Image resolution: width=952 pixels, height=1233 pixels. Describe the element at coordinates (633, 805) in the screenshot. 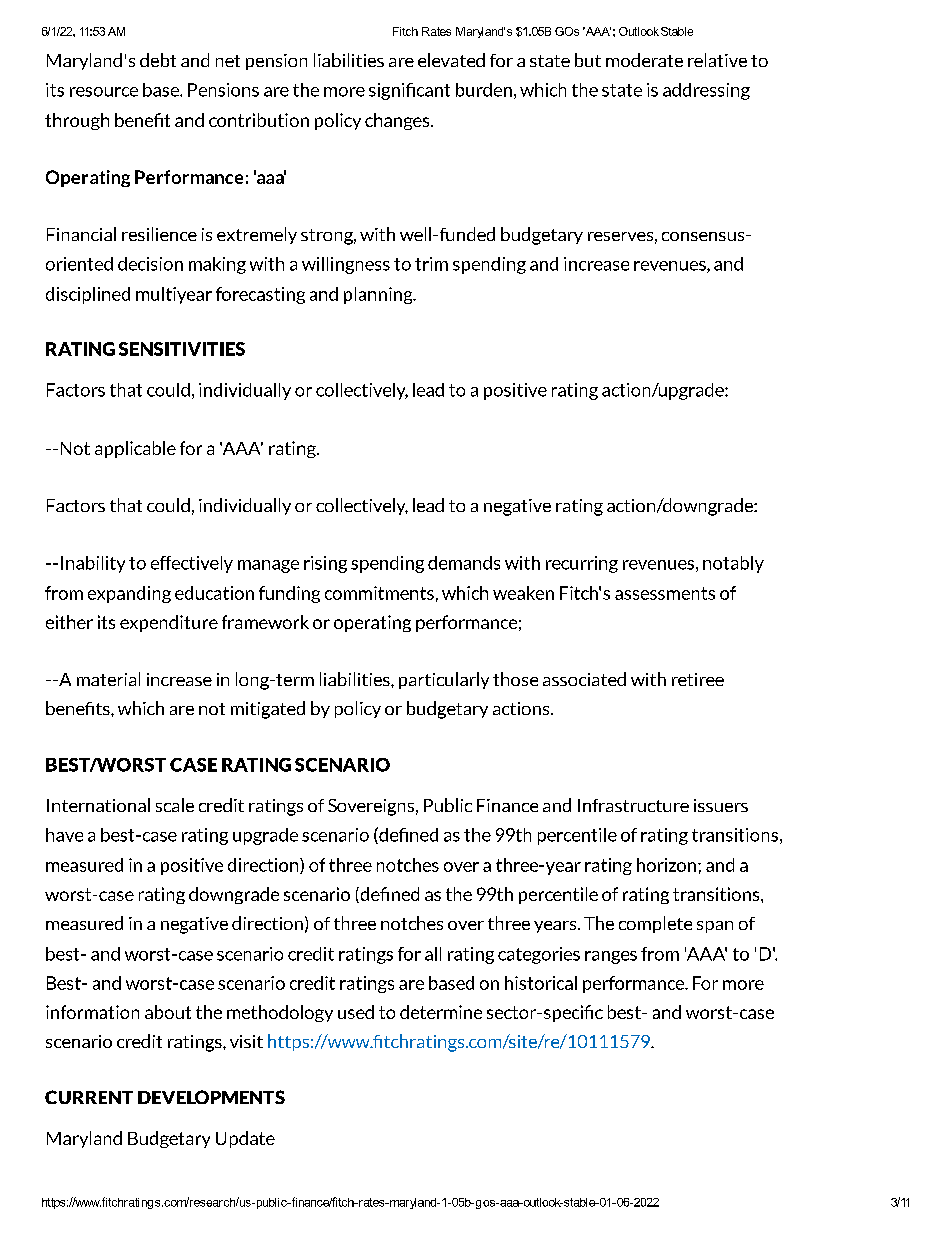

I see `Infrastructure` at that location.
